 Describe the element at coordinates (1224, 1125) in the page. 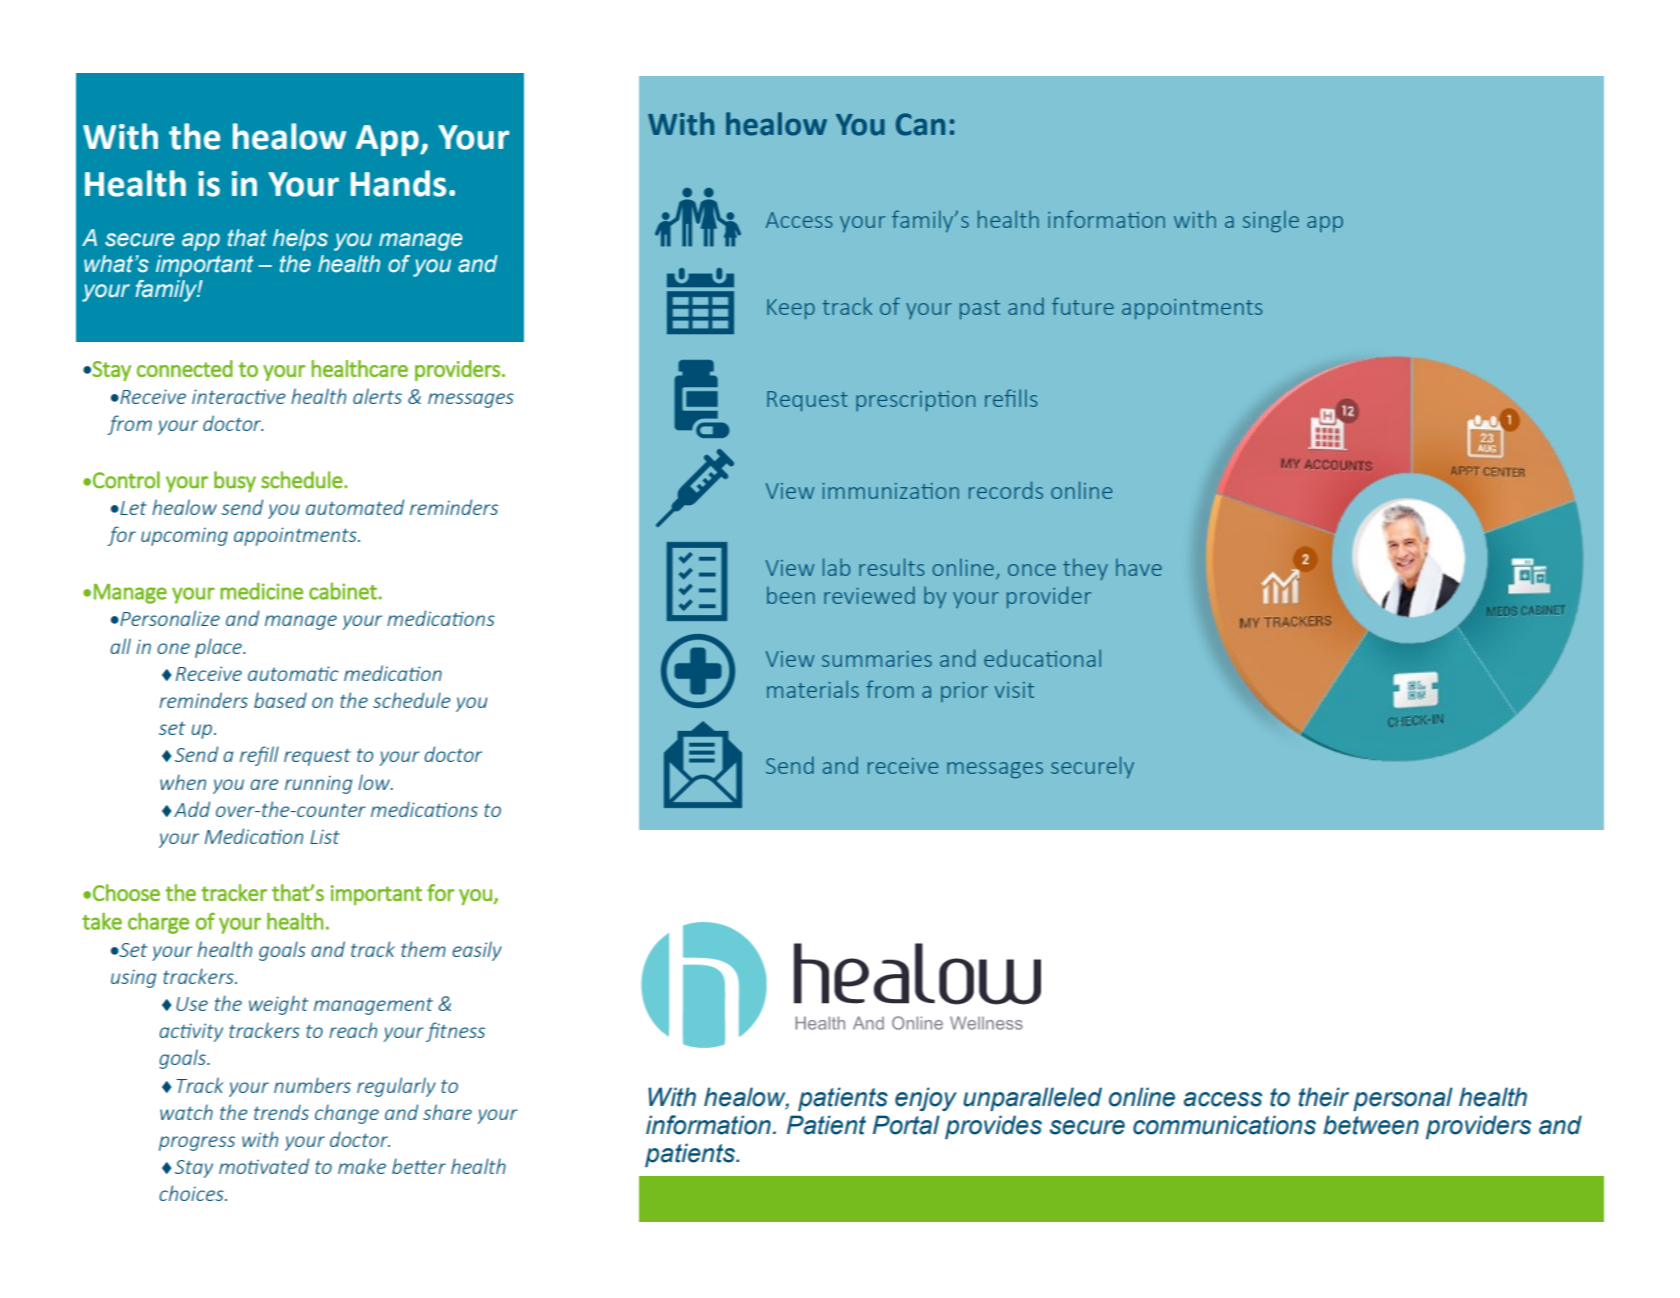

I see `communications` at that location.
